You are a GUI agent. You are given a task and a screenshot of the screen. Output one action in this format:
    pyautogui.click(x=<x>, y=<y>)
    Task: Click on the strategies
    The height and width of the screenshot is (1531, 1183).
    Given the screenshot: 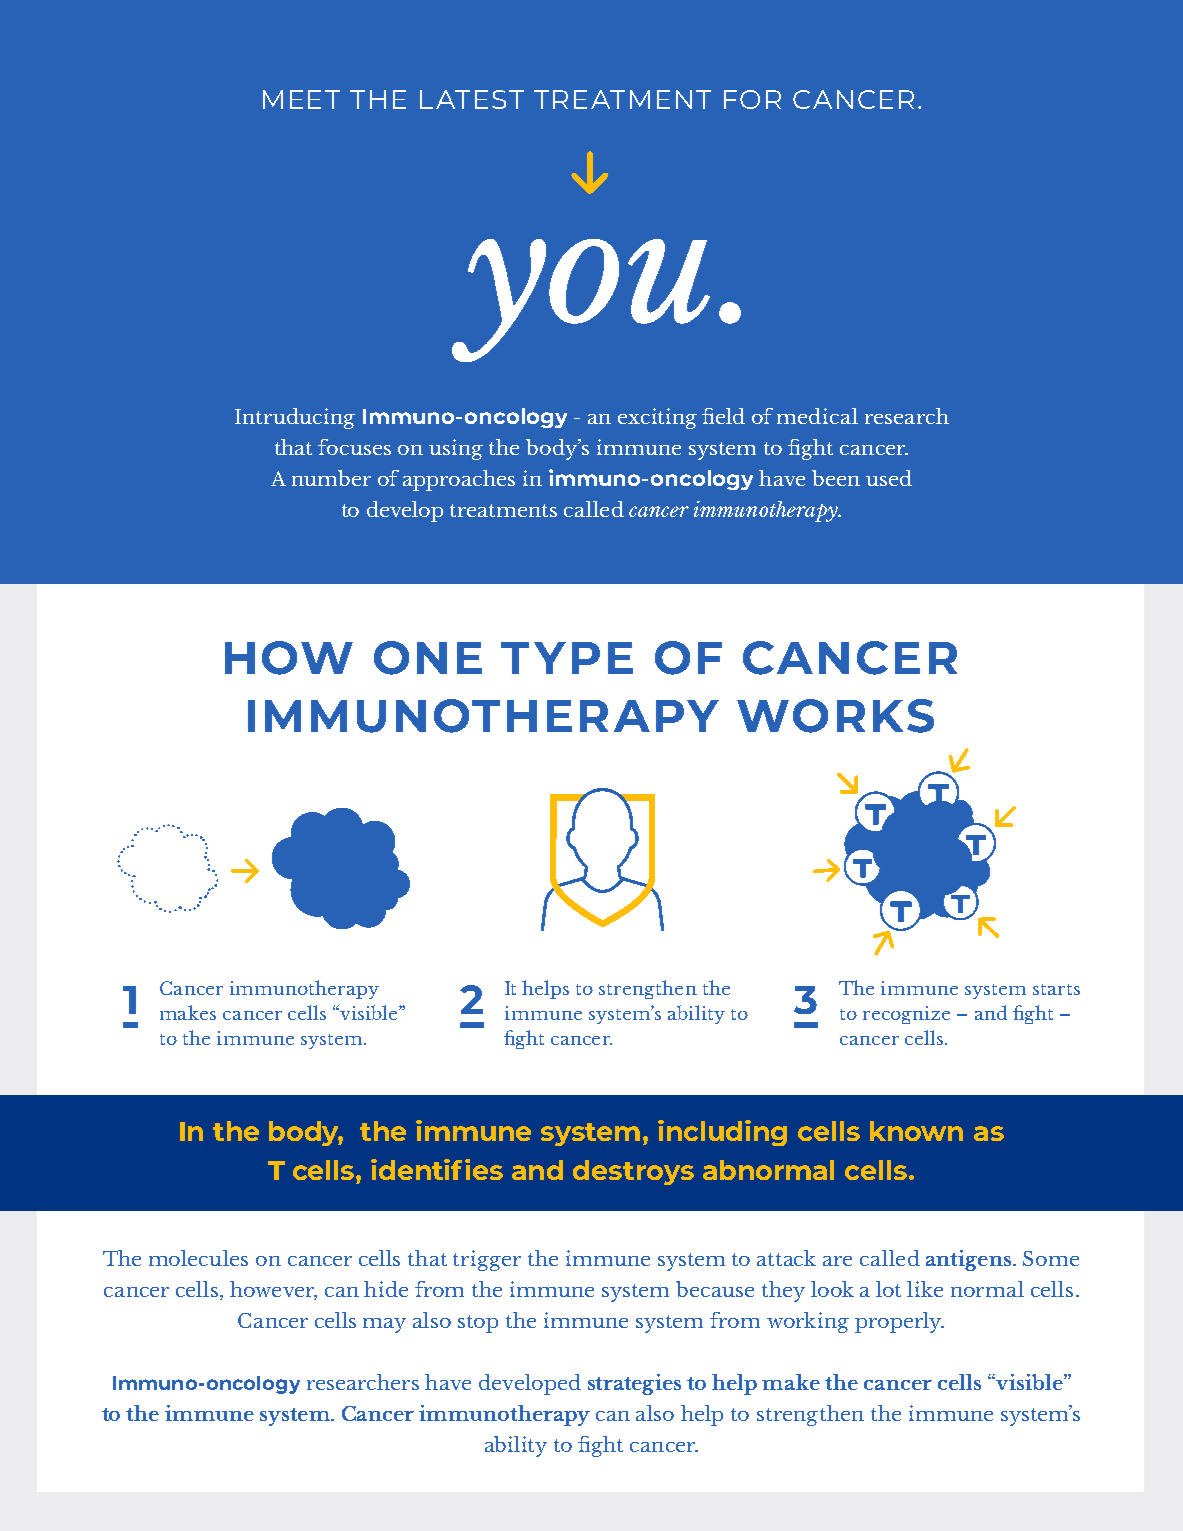 What is the action you would take?
    pyautogui.click(x=634, y=1384)
